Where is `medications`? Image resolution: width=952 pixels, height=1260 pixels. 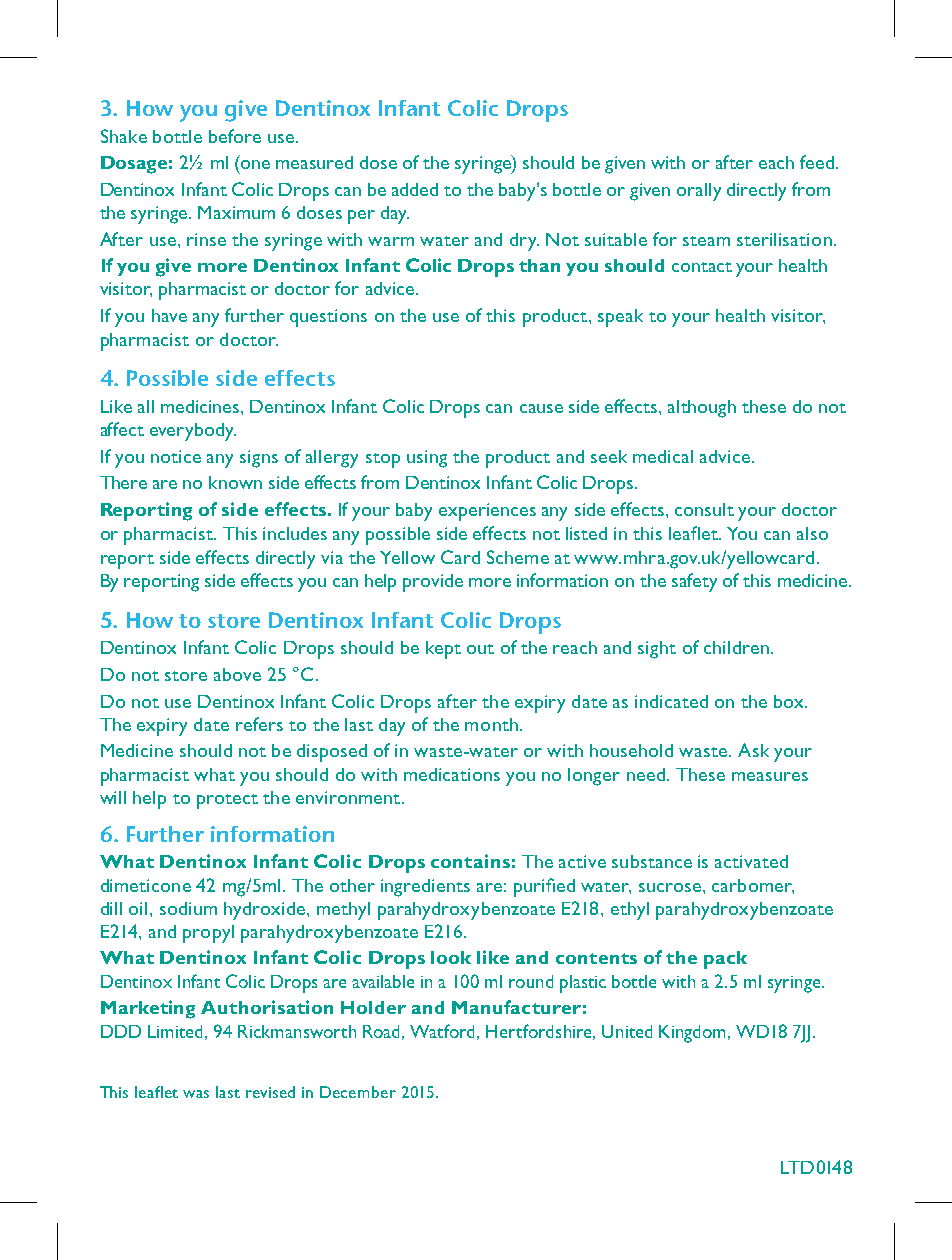
medications is located at coordinates (452, 774).
